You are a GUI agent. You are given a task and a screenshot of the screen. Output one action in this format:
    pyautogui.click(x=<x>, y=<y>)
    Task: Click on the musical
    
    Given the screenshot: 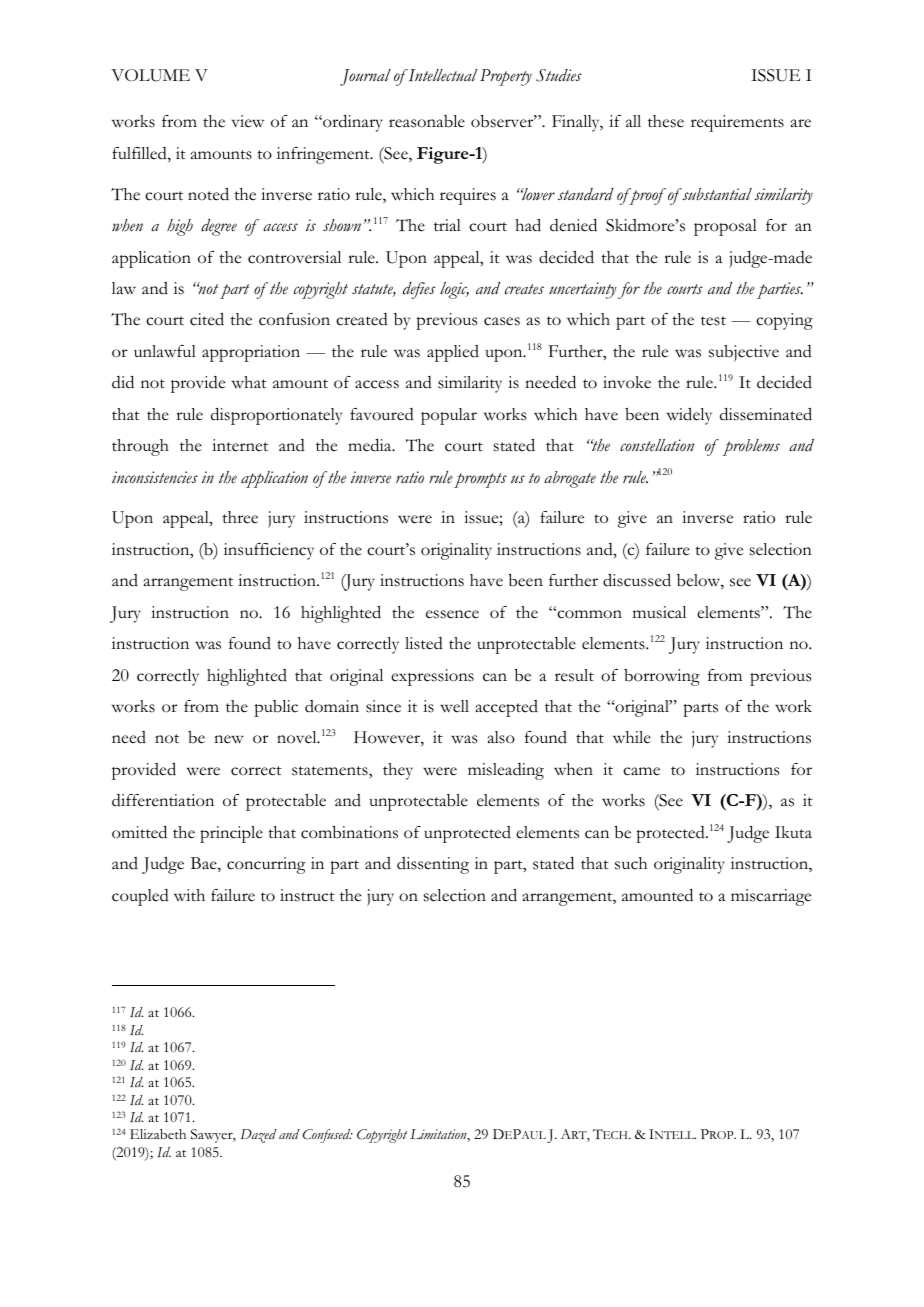 What is the action you would take?
    pyautogui.click(x=659, y=612)
